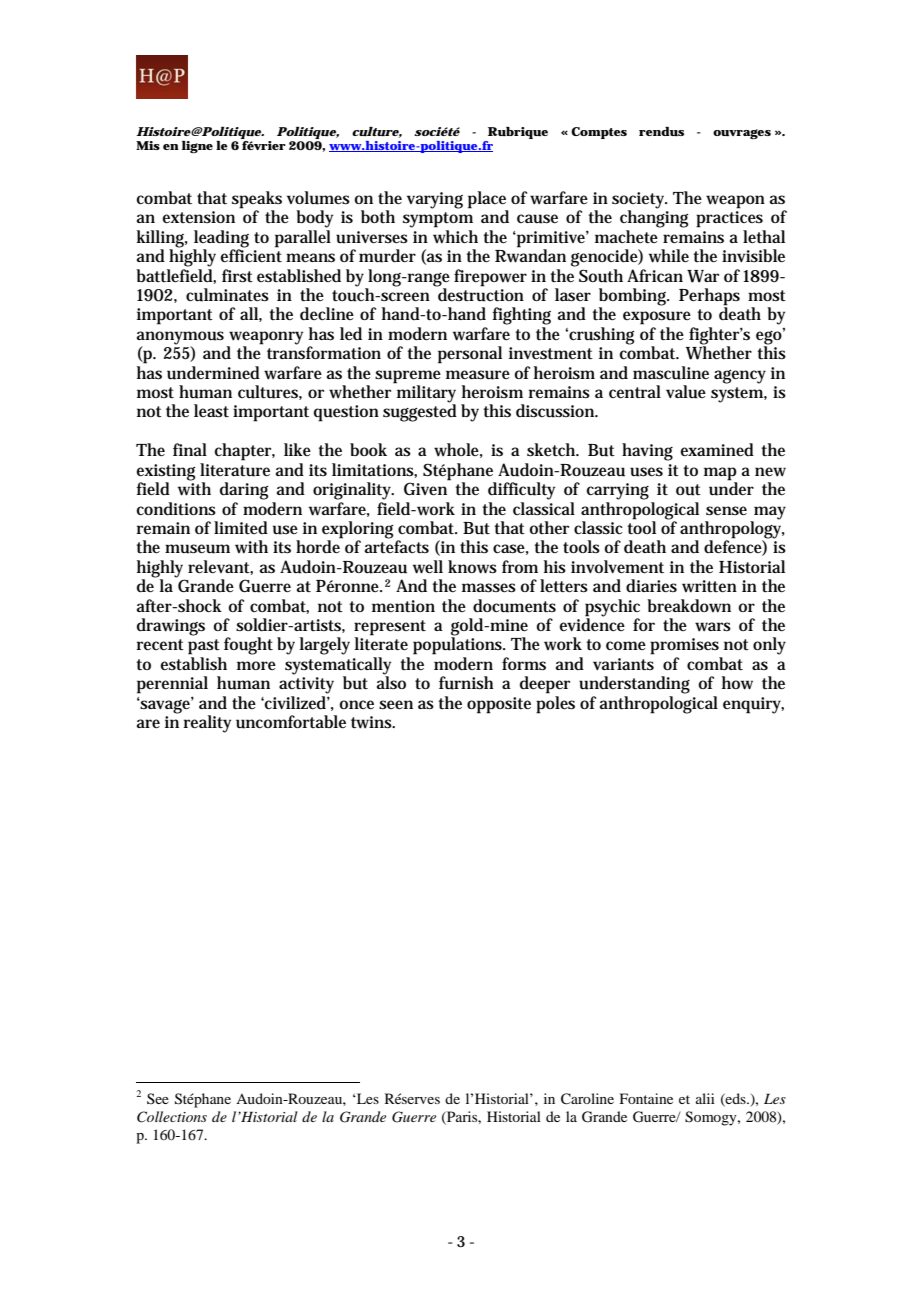  What do you see at coordinates (732, 530) in the screenshot?
I see `anthropology` at bounding box center [732, 530].
